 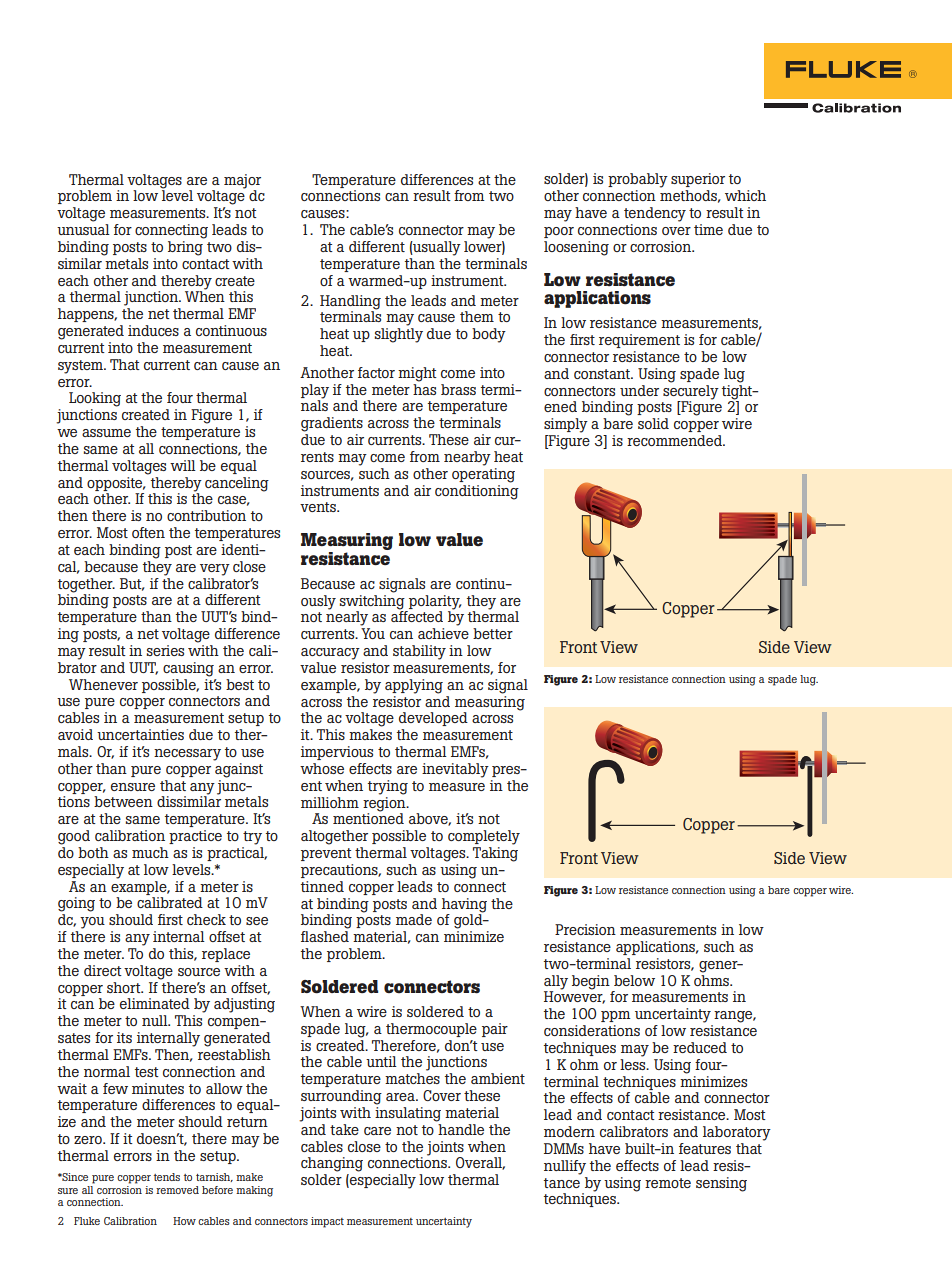 I want to click on much, so click(x=150, y=852).
